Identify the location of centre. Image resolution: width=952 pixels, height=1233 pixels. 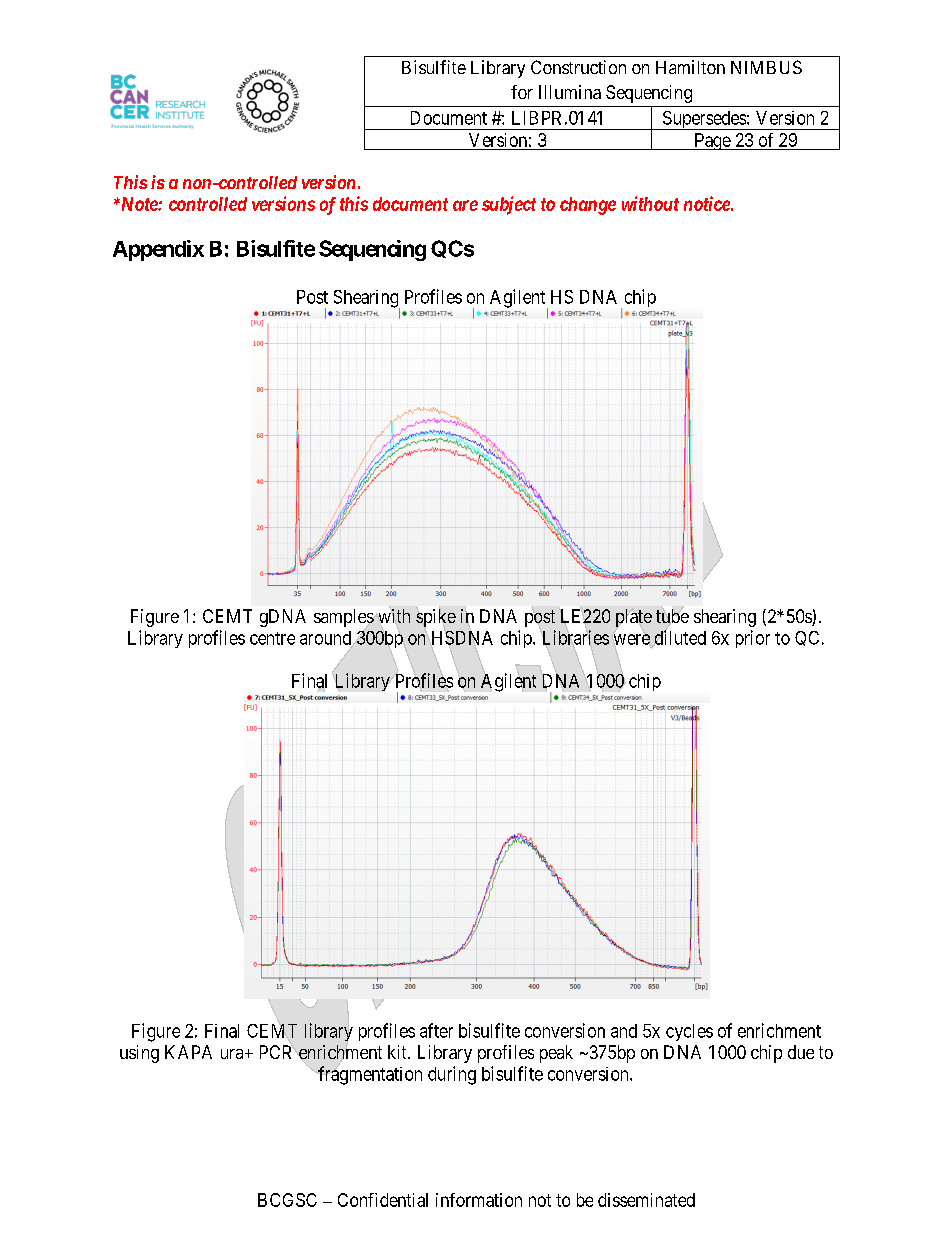
(272, 638).
